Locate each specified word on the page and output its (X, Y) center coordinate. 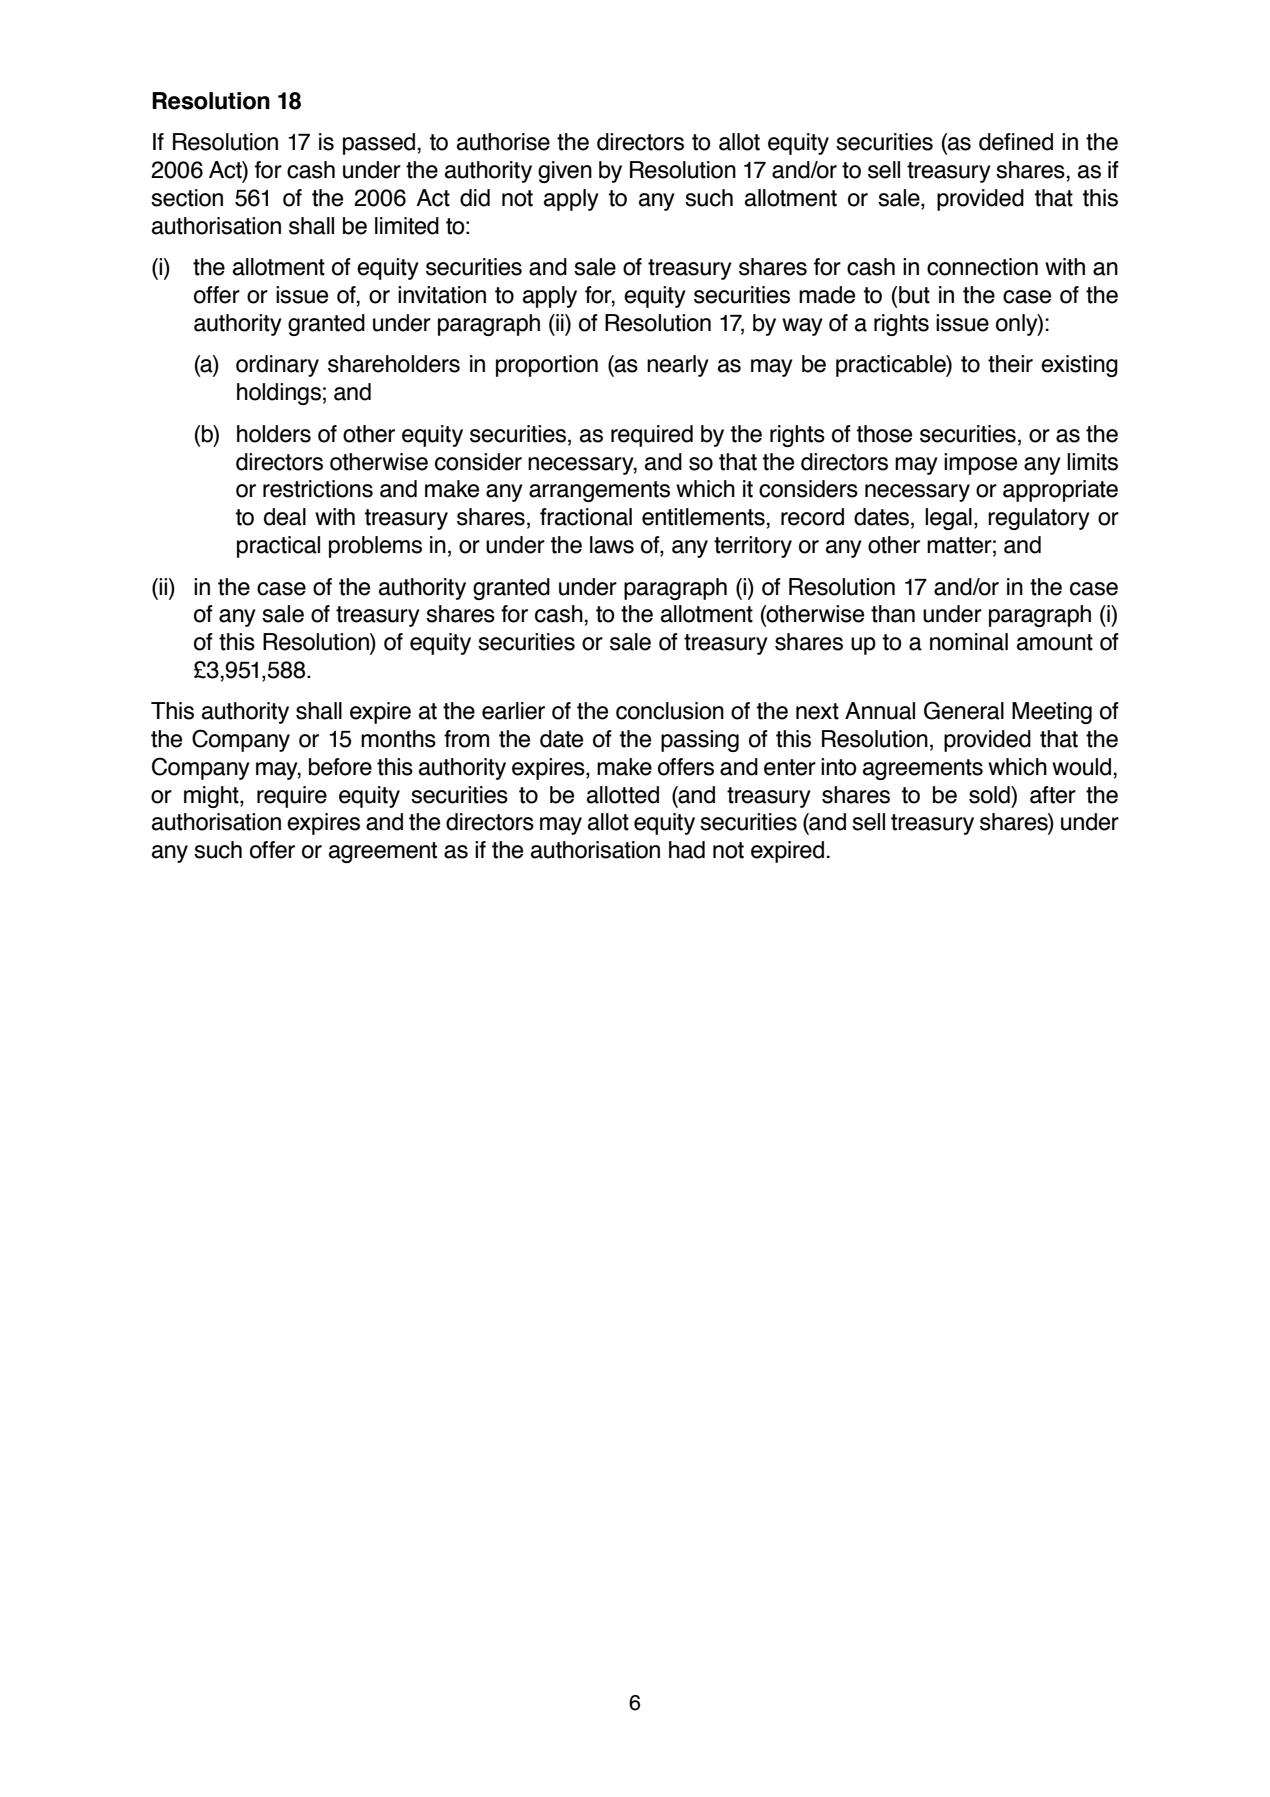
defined (1016, 142)
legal (948, 519)
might (212, 797)
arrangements (599, 491)
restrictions (318, 489)
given (565, 172)
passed (379, 144)
